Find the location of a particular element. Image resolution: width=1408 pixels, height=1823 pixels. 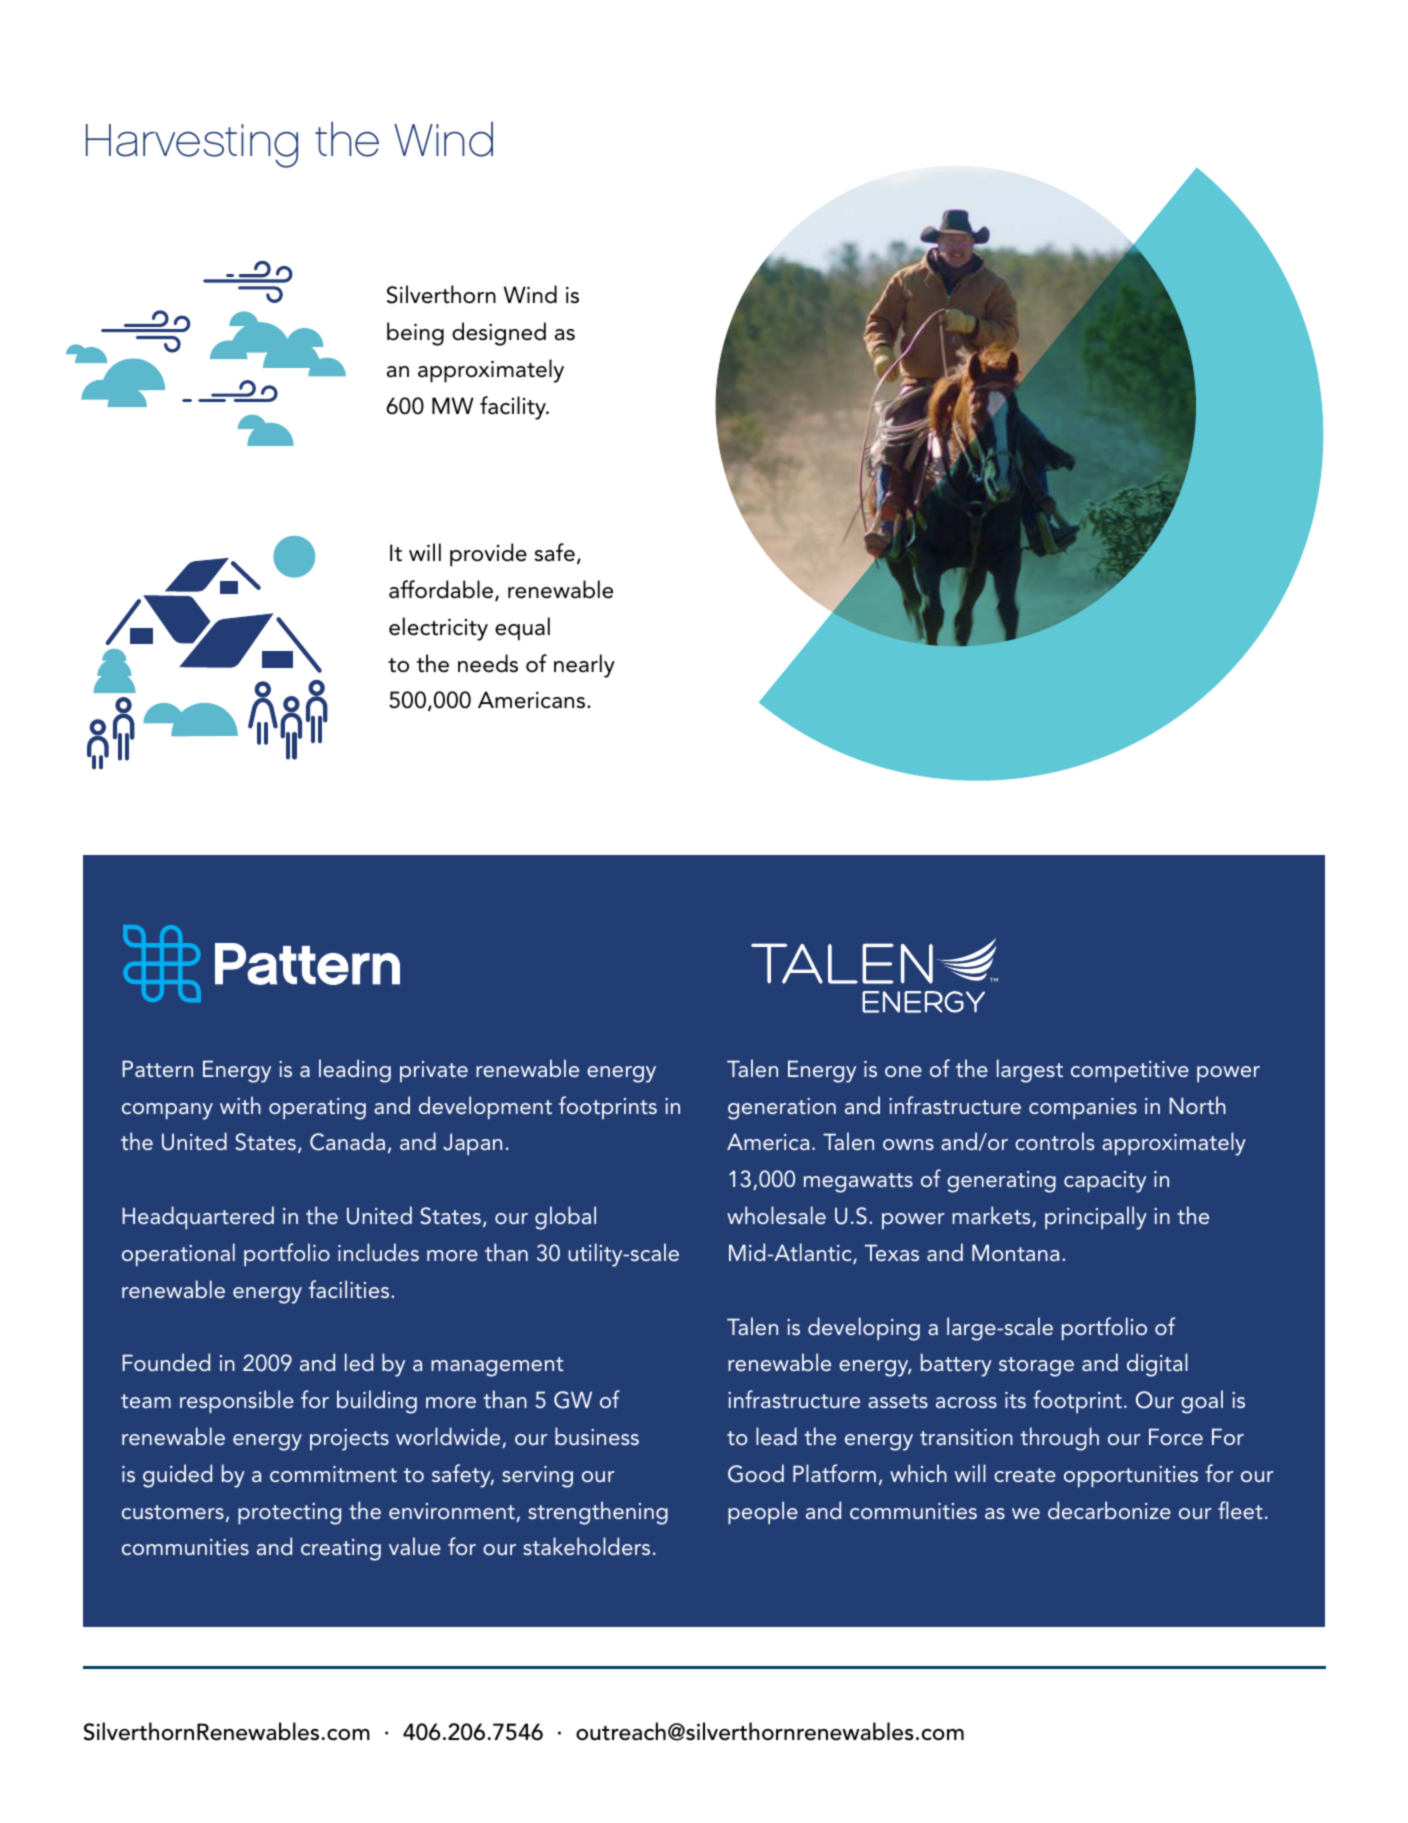

Harvesting is located at coordinates (192, 146).
